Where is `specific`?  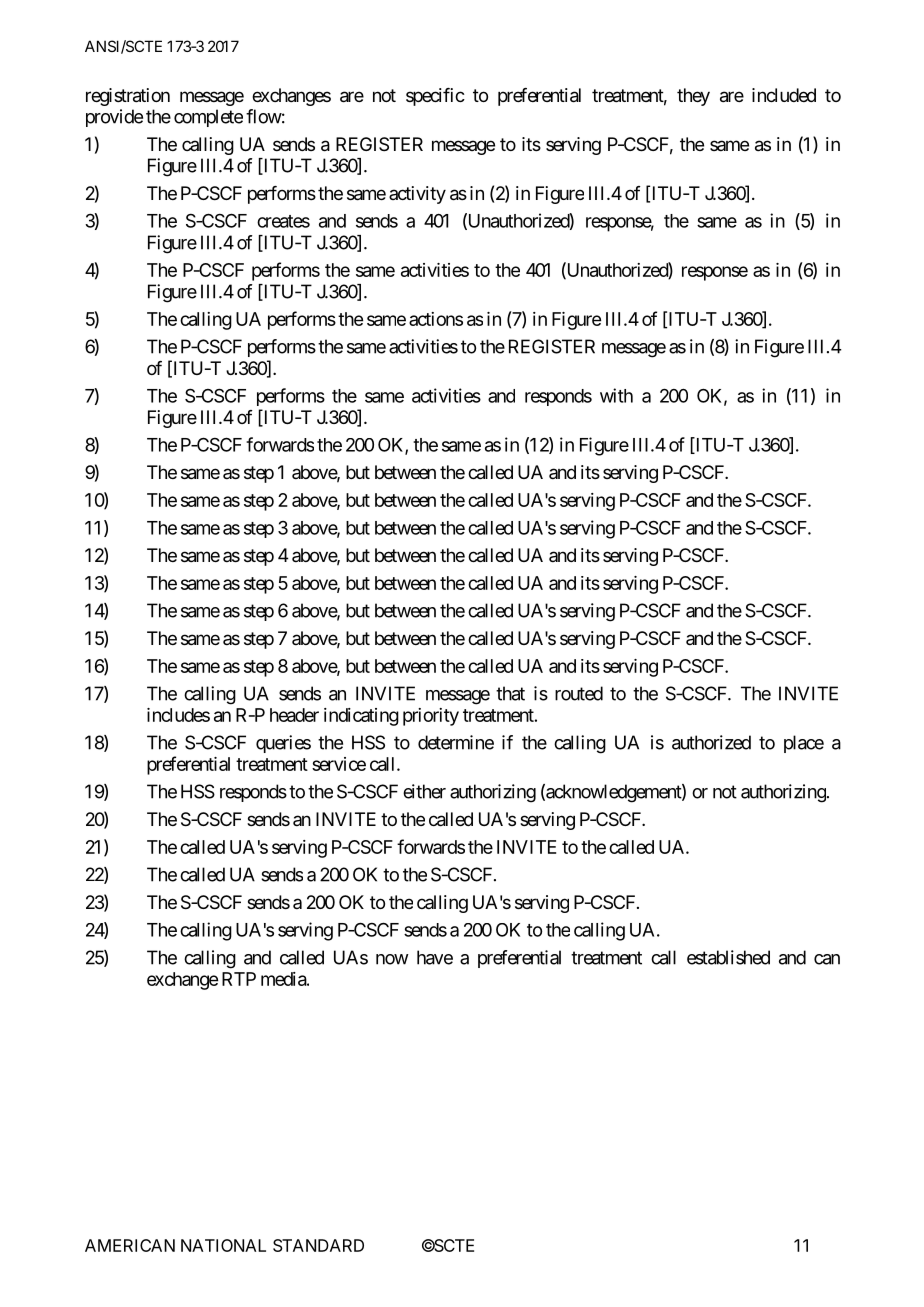 specific is located at coordinates (435, 97).
